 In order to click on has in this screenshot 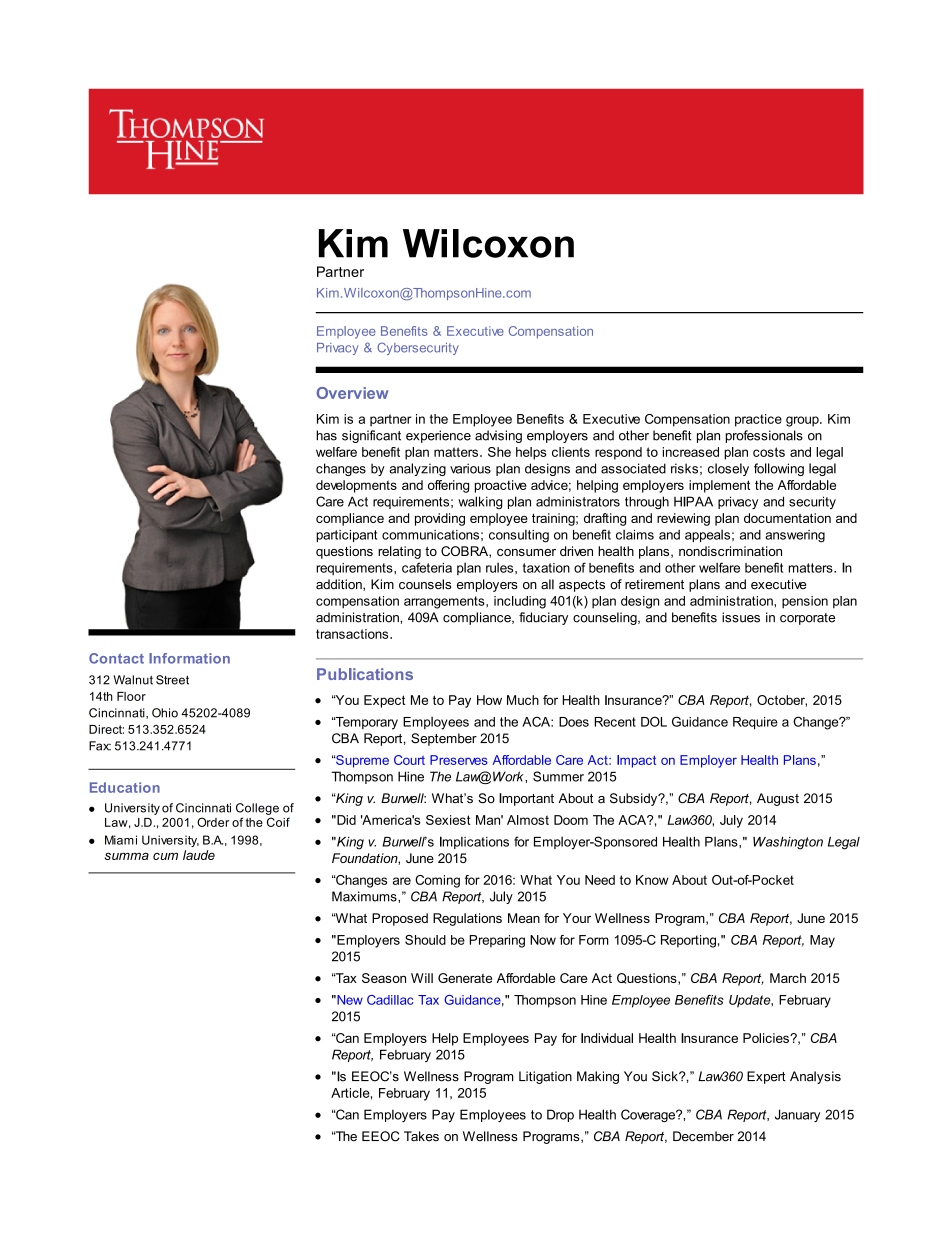, I will do `click(326, 435)`.
